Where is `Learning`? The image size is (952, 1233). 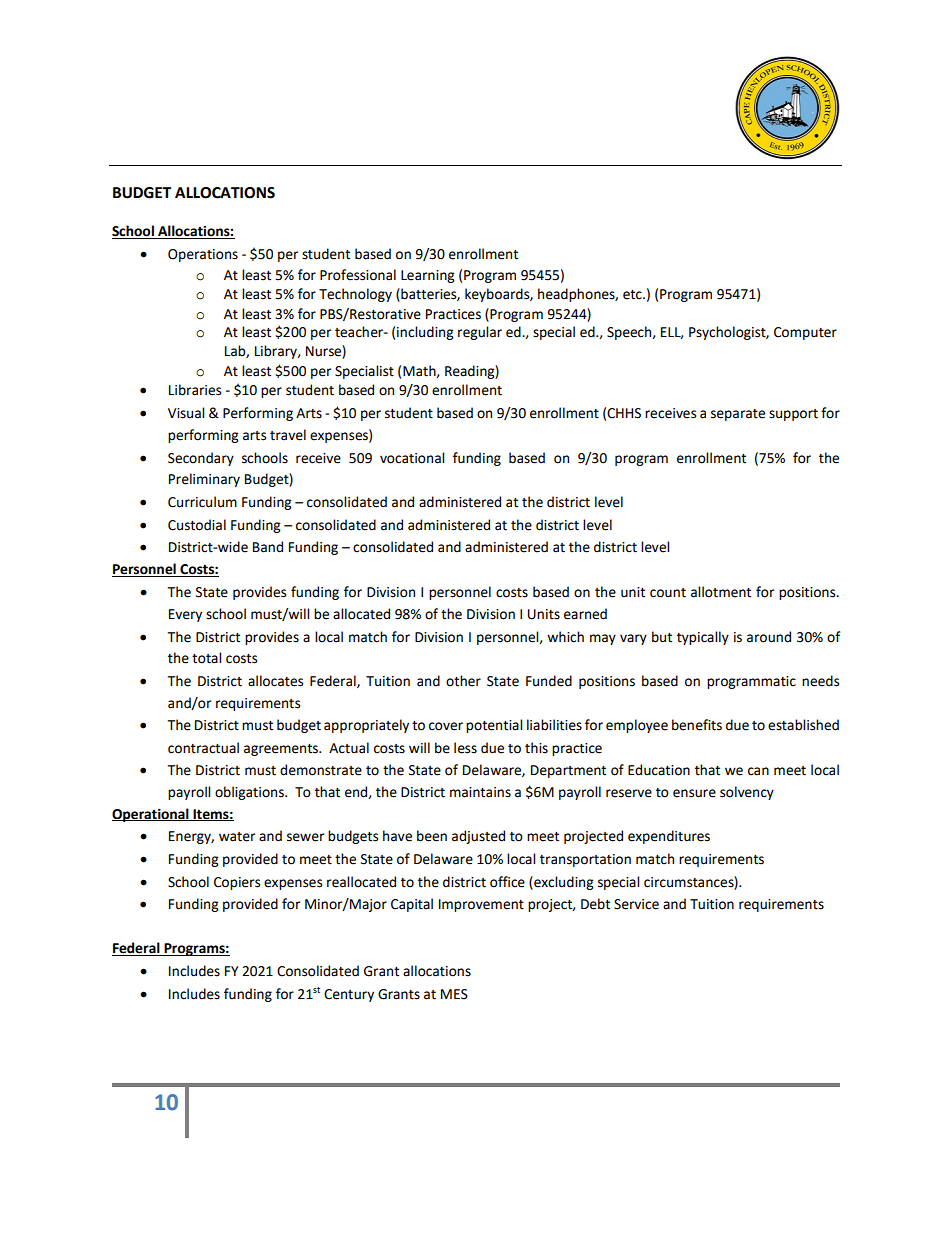 Learning is located at coordinates (427, 276).
